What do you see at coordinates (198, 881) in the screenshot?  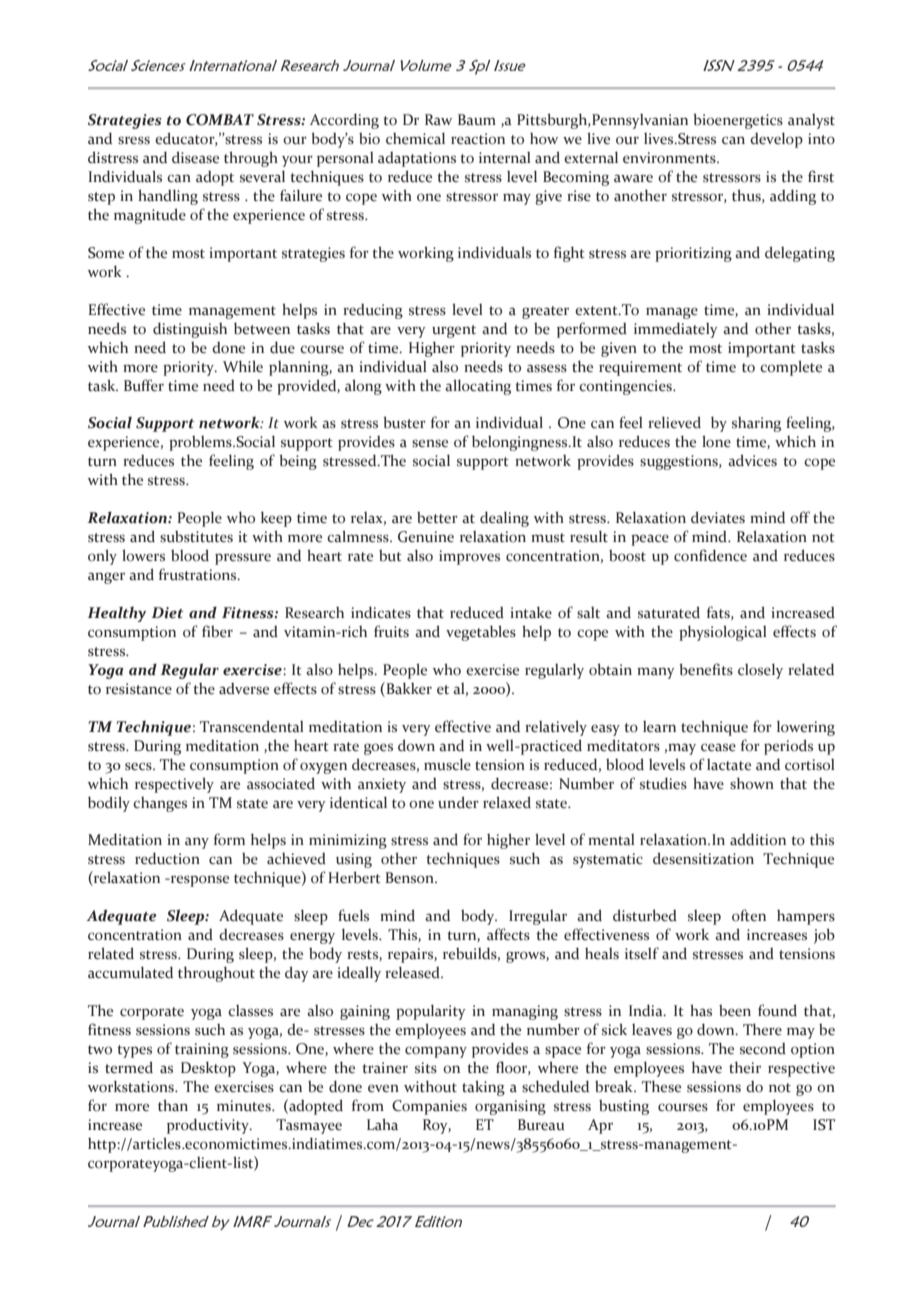 I see `response` at bounding box center [198, 881].
